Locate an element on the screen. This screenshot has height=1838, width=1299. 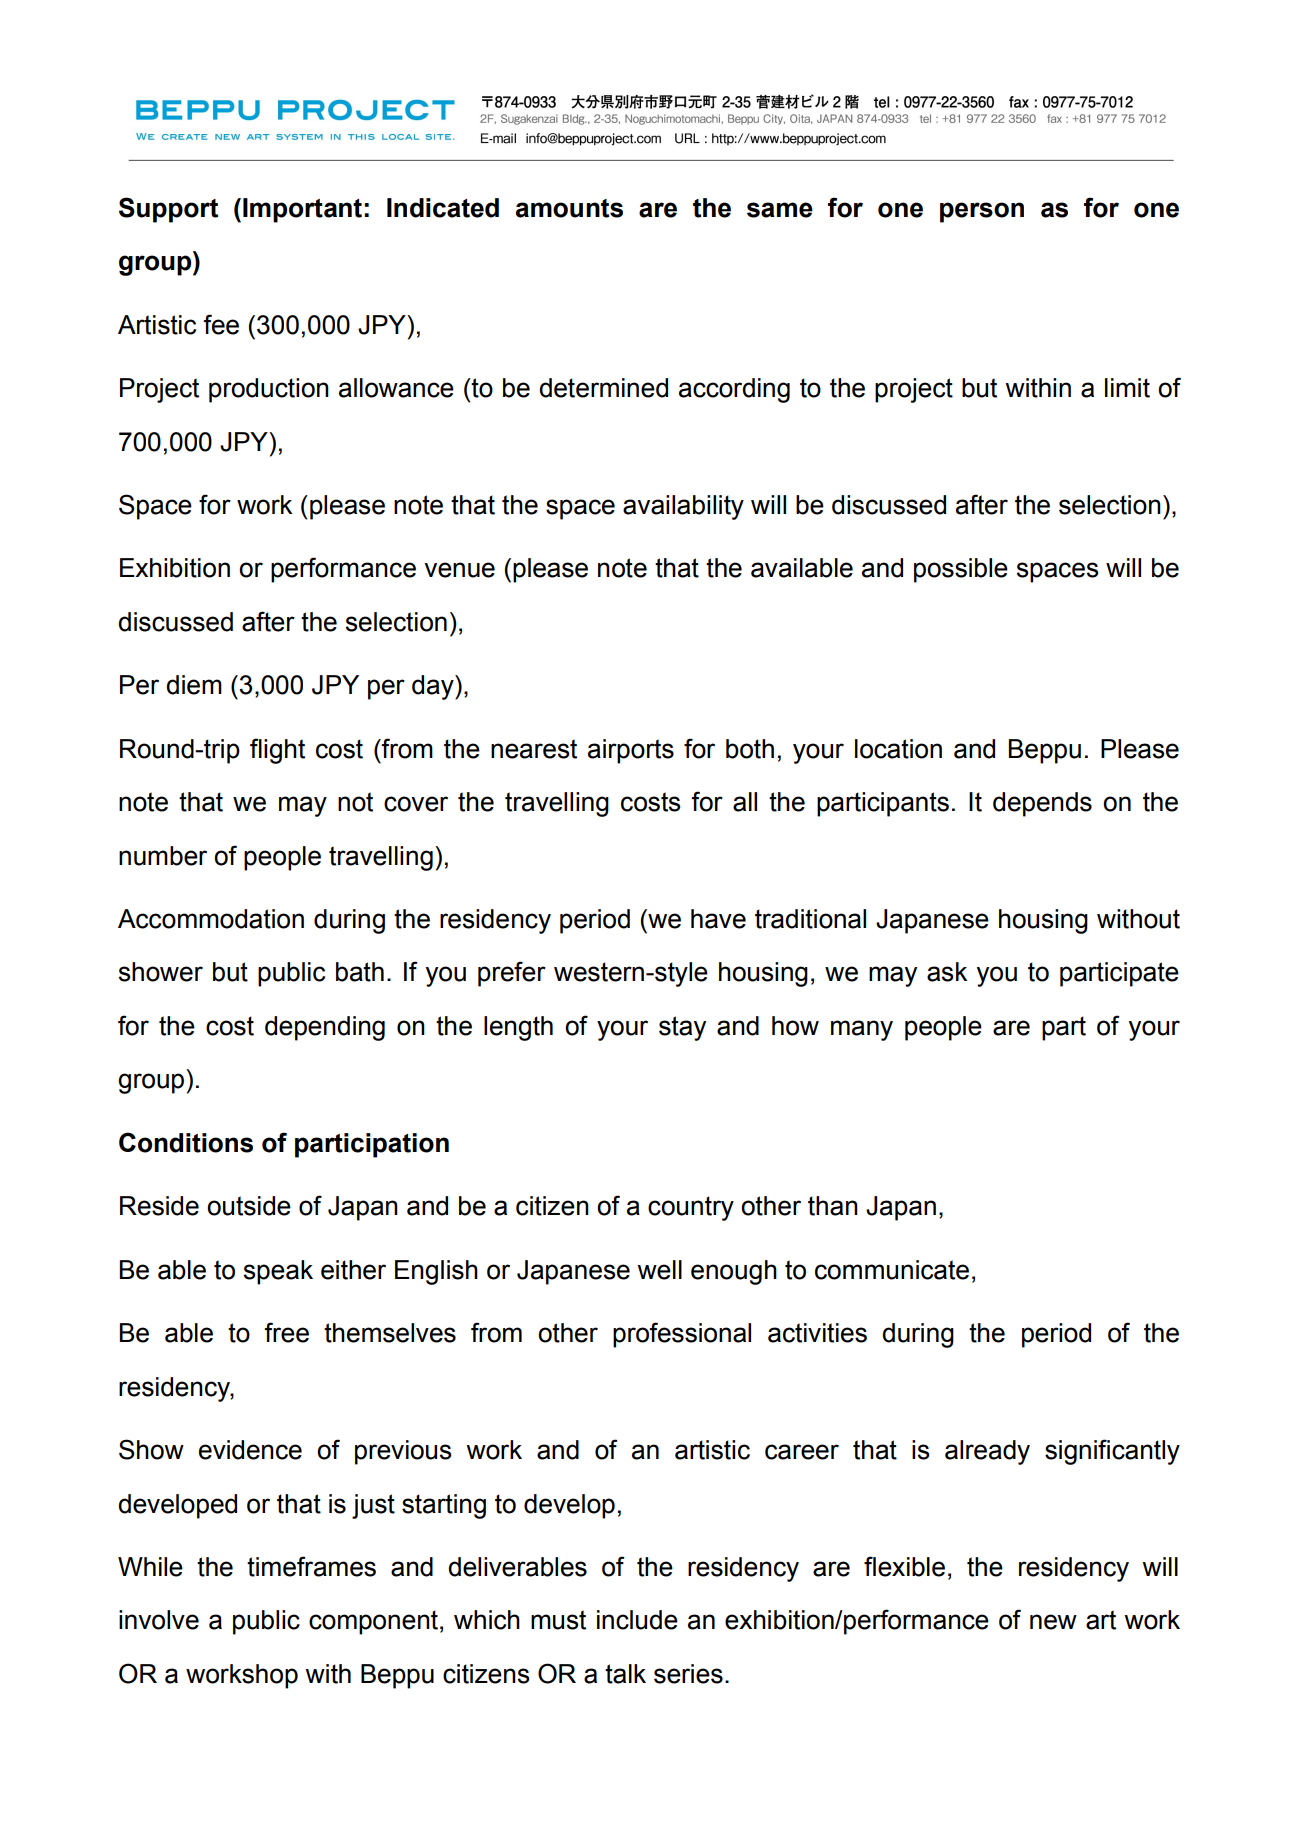
already is located at coordinates (987, 1452).
